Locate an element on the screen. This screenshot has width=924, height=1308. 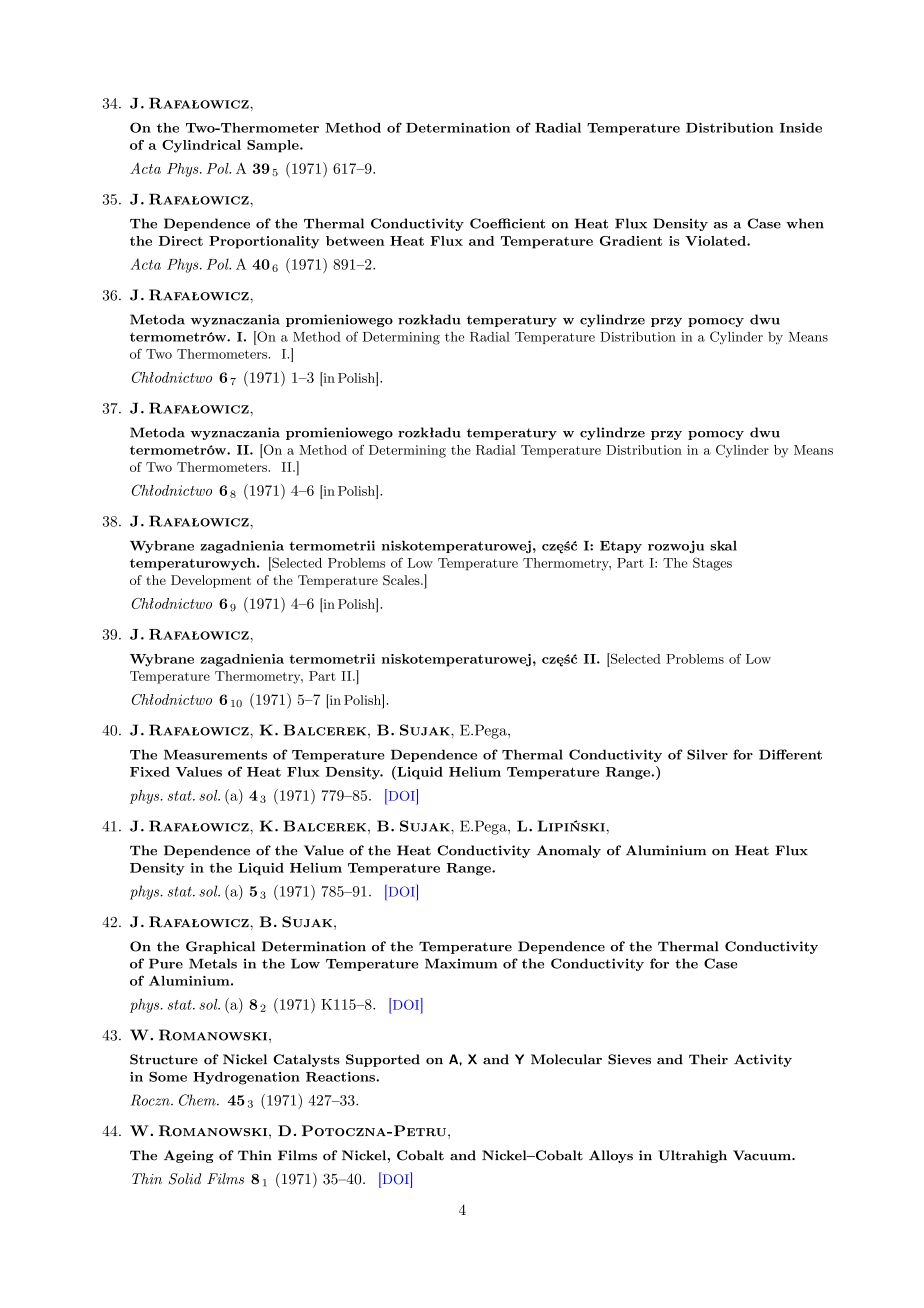
Violated is located at coordinates (716, 241).
